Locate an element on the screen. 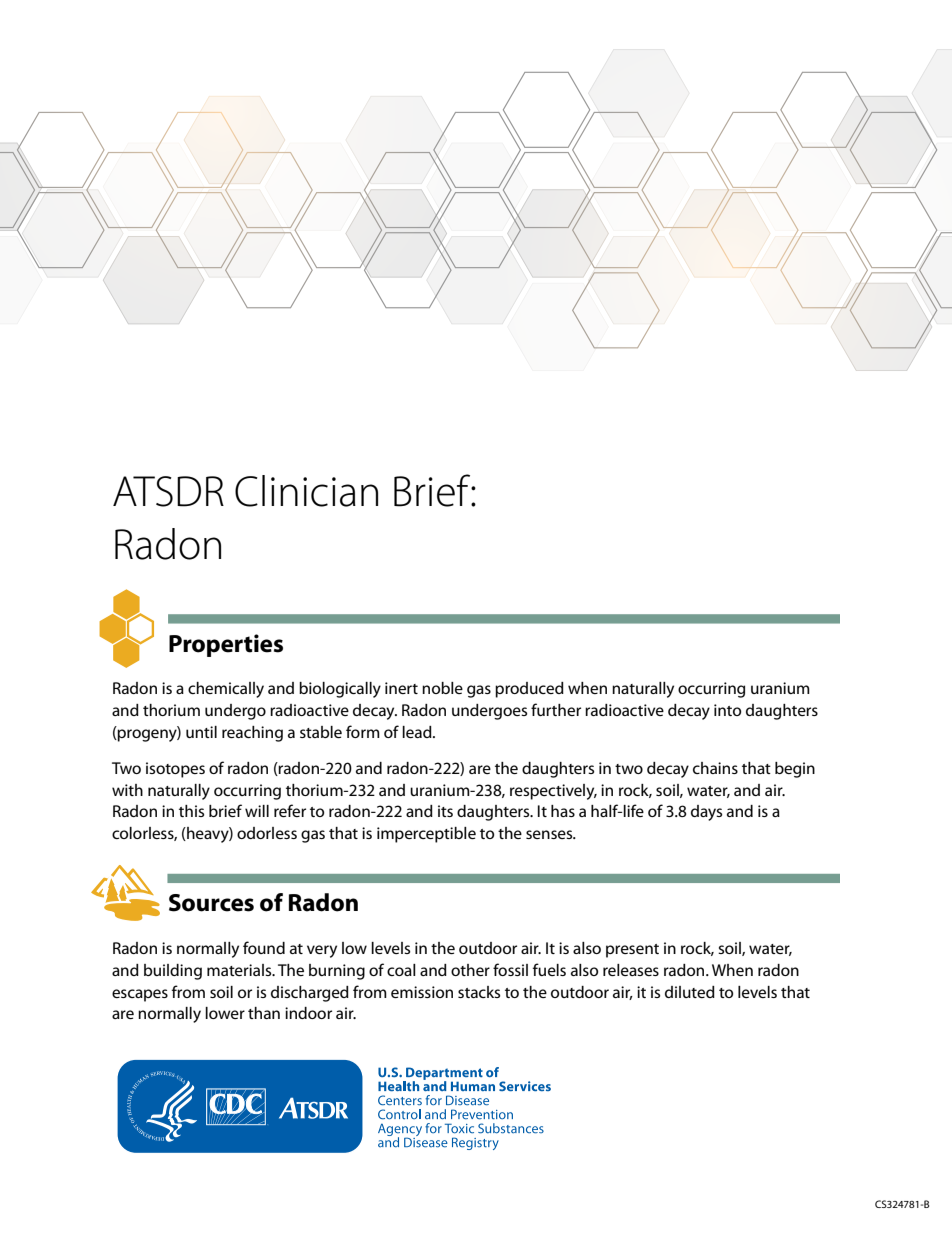  lead is located at coordinates (418, 732).
